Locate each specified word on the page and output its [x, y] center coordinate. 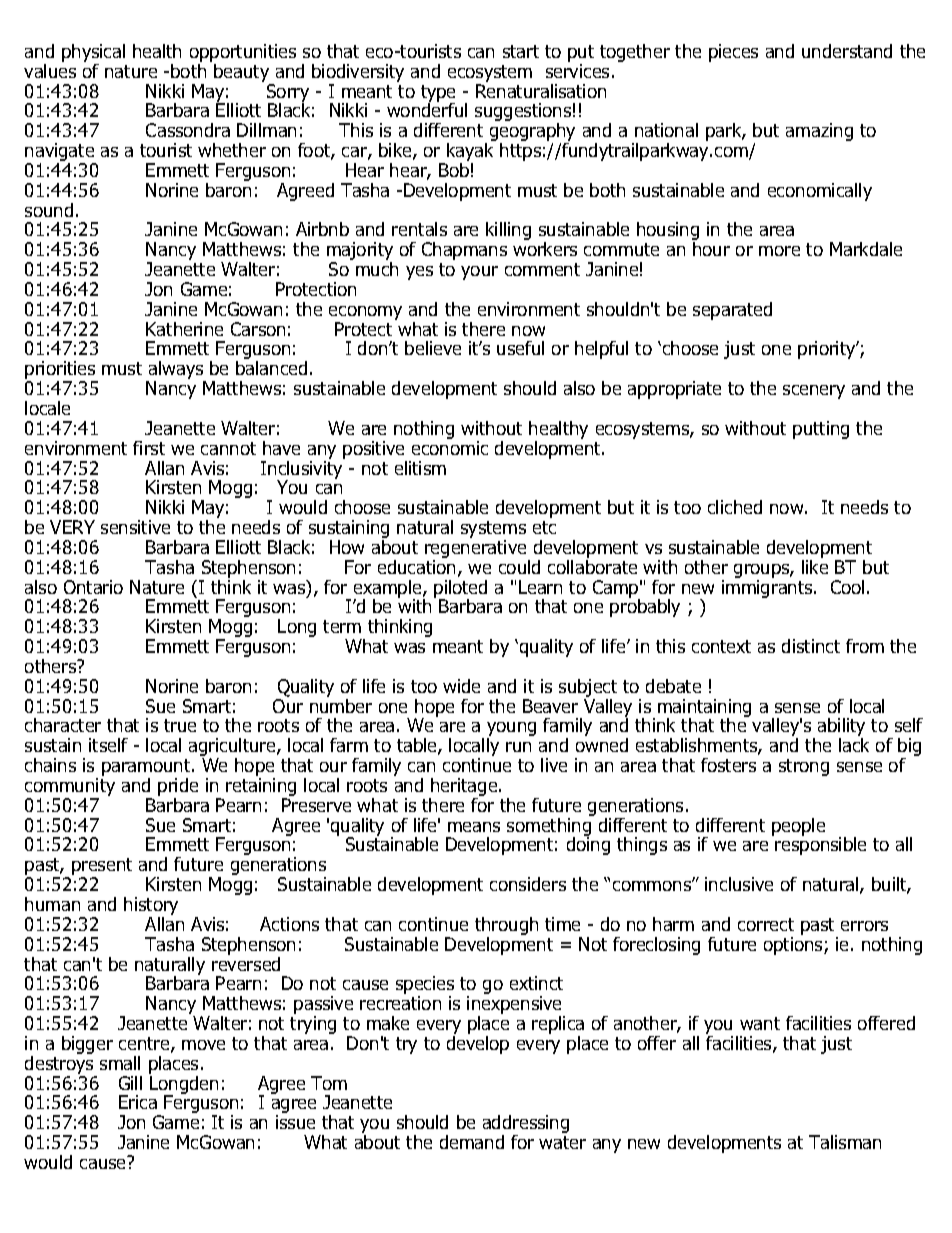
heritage [464, 788]
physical [93, 54]
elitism [420, 468]
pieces [733, 53]
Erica [138, 1102]
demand [472, 1142]
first [149, 448]
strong [804, 767]
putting [821, 430]
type [438, 94]
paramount [147, 769]
